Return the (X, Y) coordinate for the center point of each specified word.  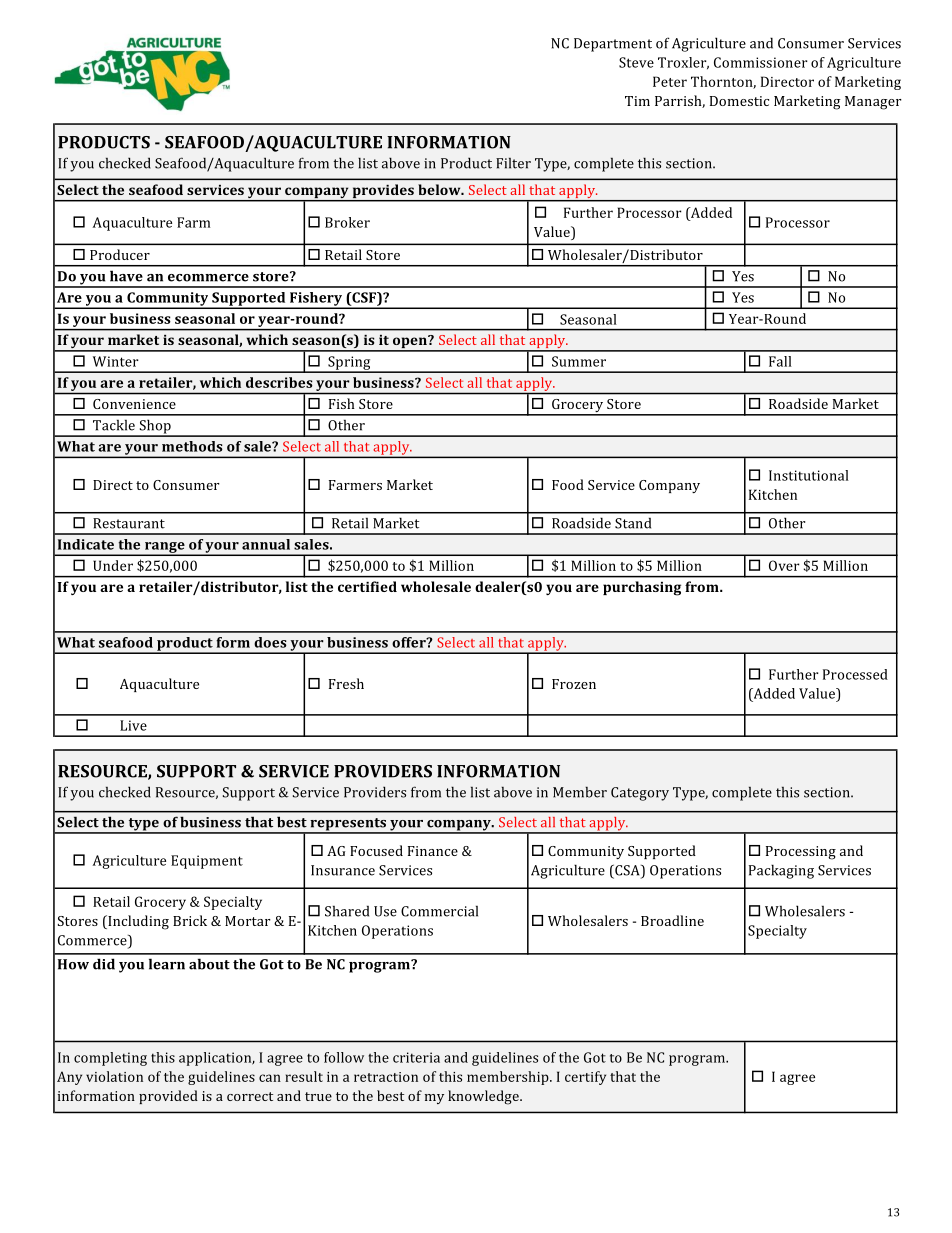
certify (585, 1078)
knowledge (484, 1097)
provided (168, 1097)
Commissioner (761, 62)
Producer (120, 254)
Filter (513, 163)
